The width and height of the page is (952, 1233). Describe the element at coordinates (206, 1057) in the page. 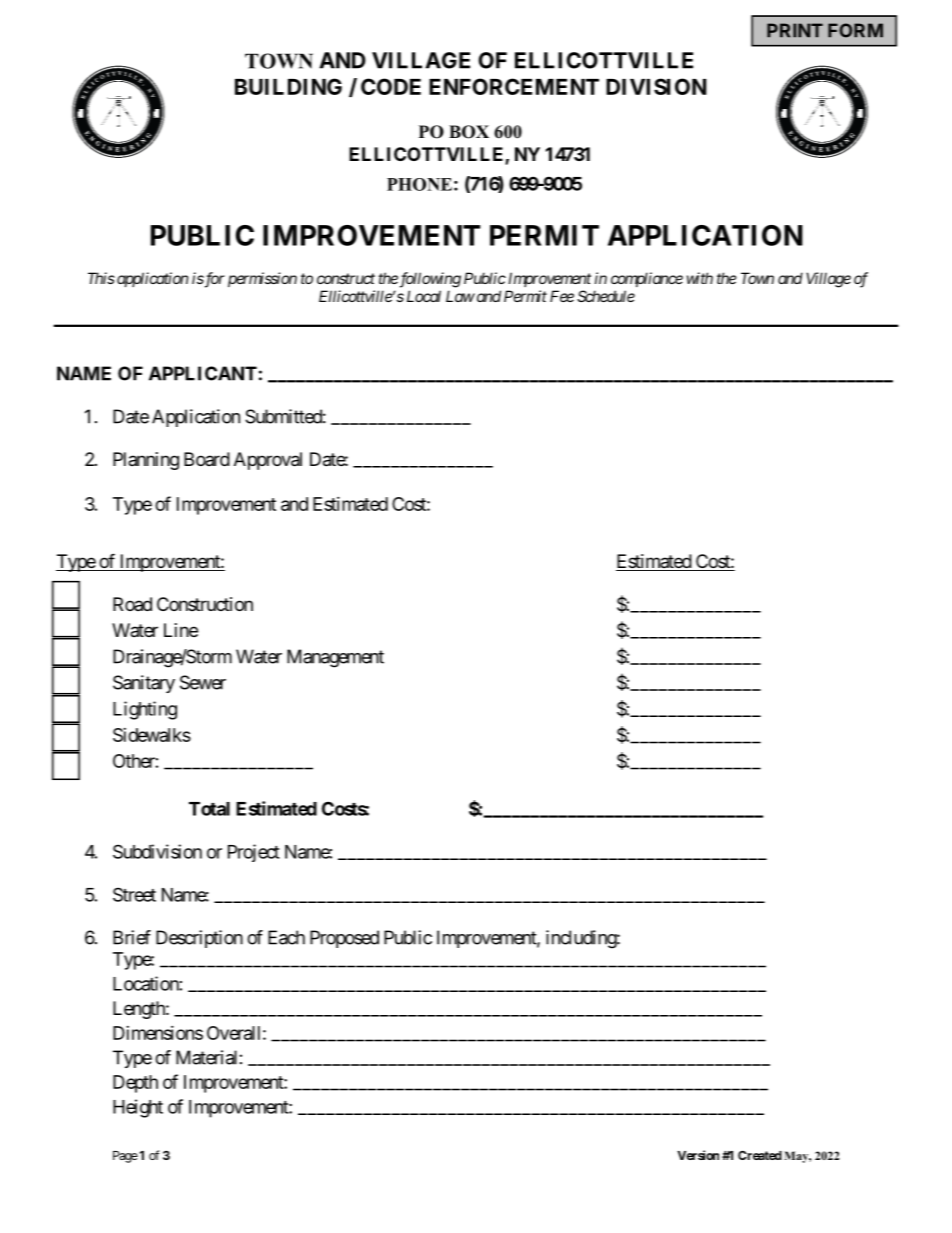

I see `Material` at that location.
